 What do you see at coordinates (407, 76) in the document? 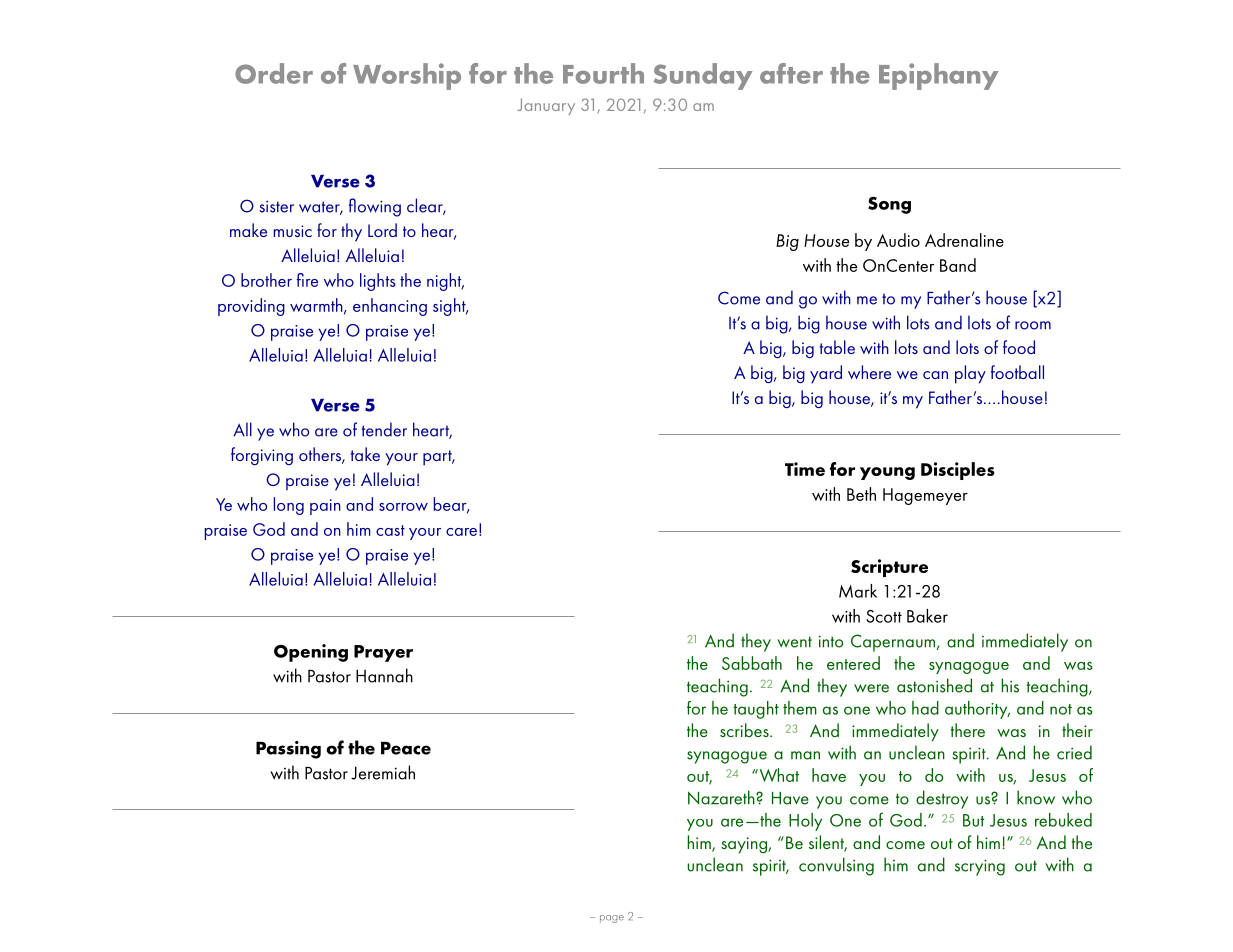
I see `Worship` at bounding box center [407, 76].
